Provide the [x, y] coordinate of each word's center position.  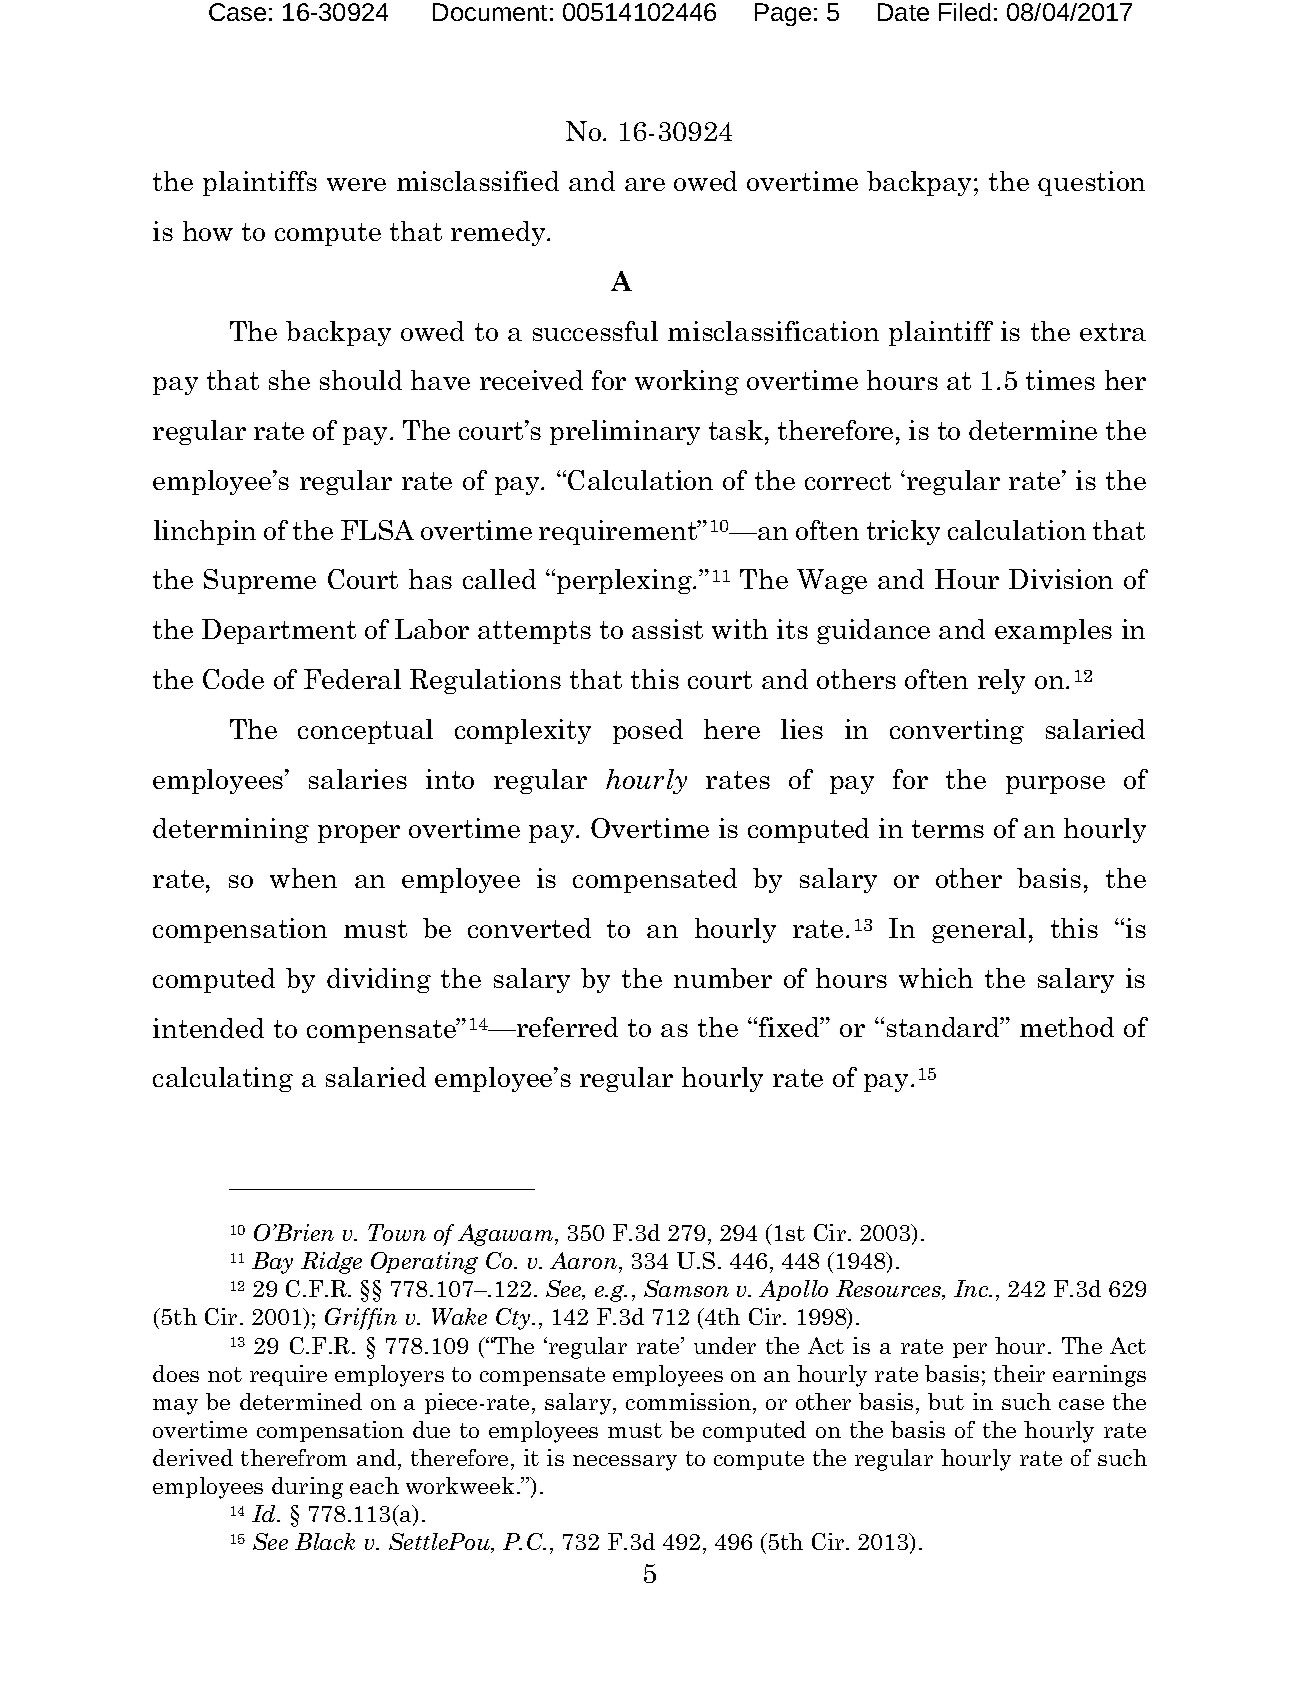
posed [648, 731]
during [307, 1488]
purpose [1055, 785]
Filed [965, 12]
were [356, 184]
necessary [625, 1463]
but [946, 1401]
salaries [358, 779]
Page [783, 14]
